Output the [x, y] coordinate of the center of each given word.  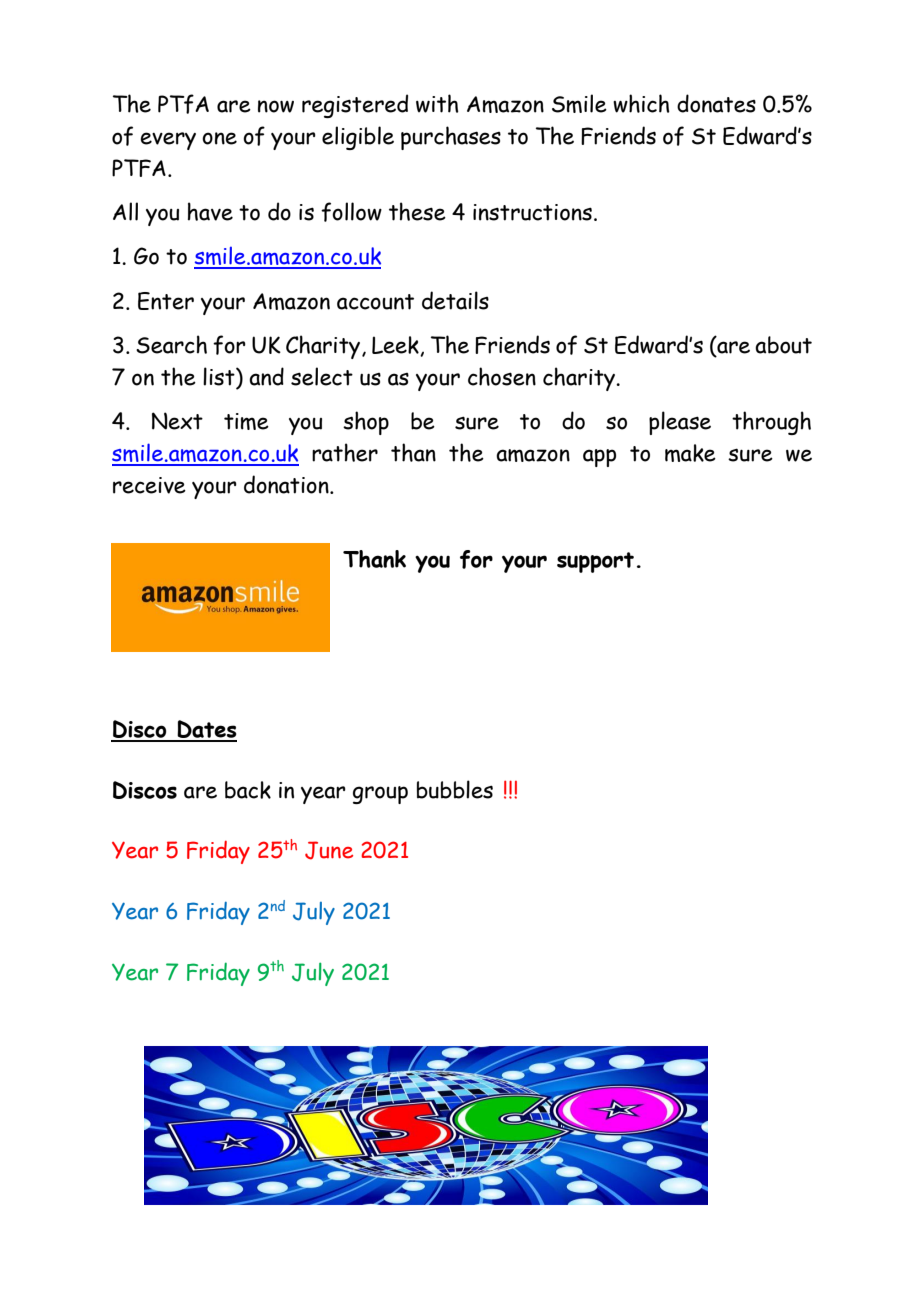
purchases [451, 138]
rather [345, 452]
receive [149, 485]
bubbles [455, 789]
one [219, 138]
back [248, 790]
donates [716, 103]
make [690, 453]
